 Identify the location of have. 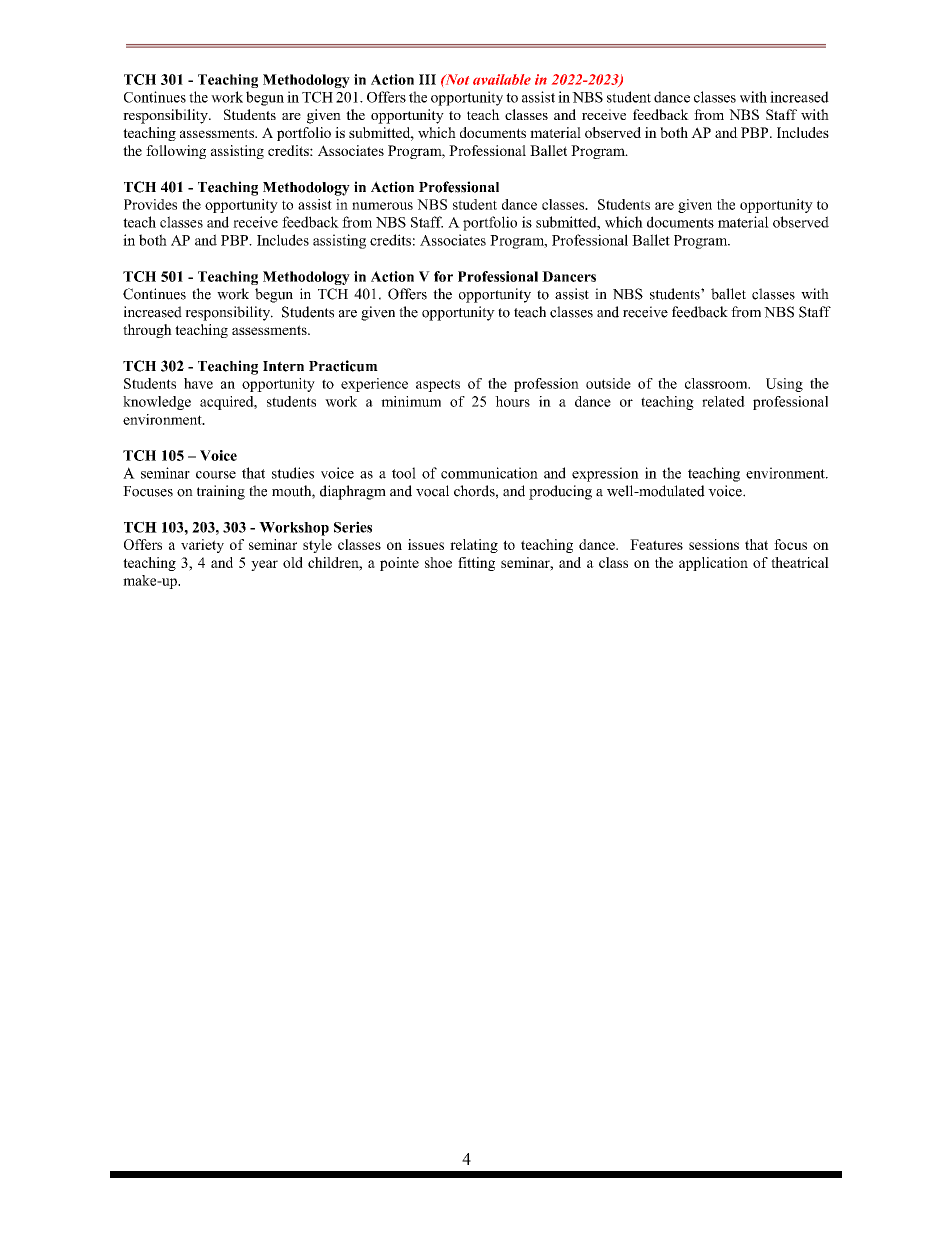
(198, 383).
